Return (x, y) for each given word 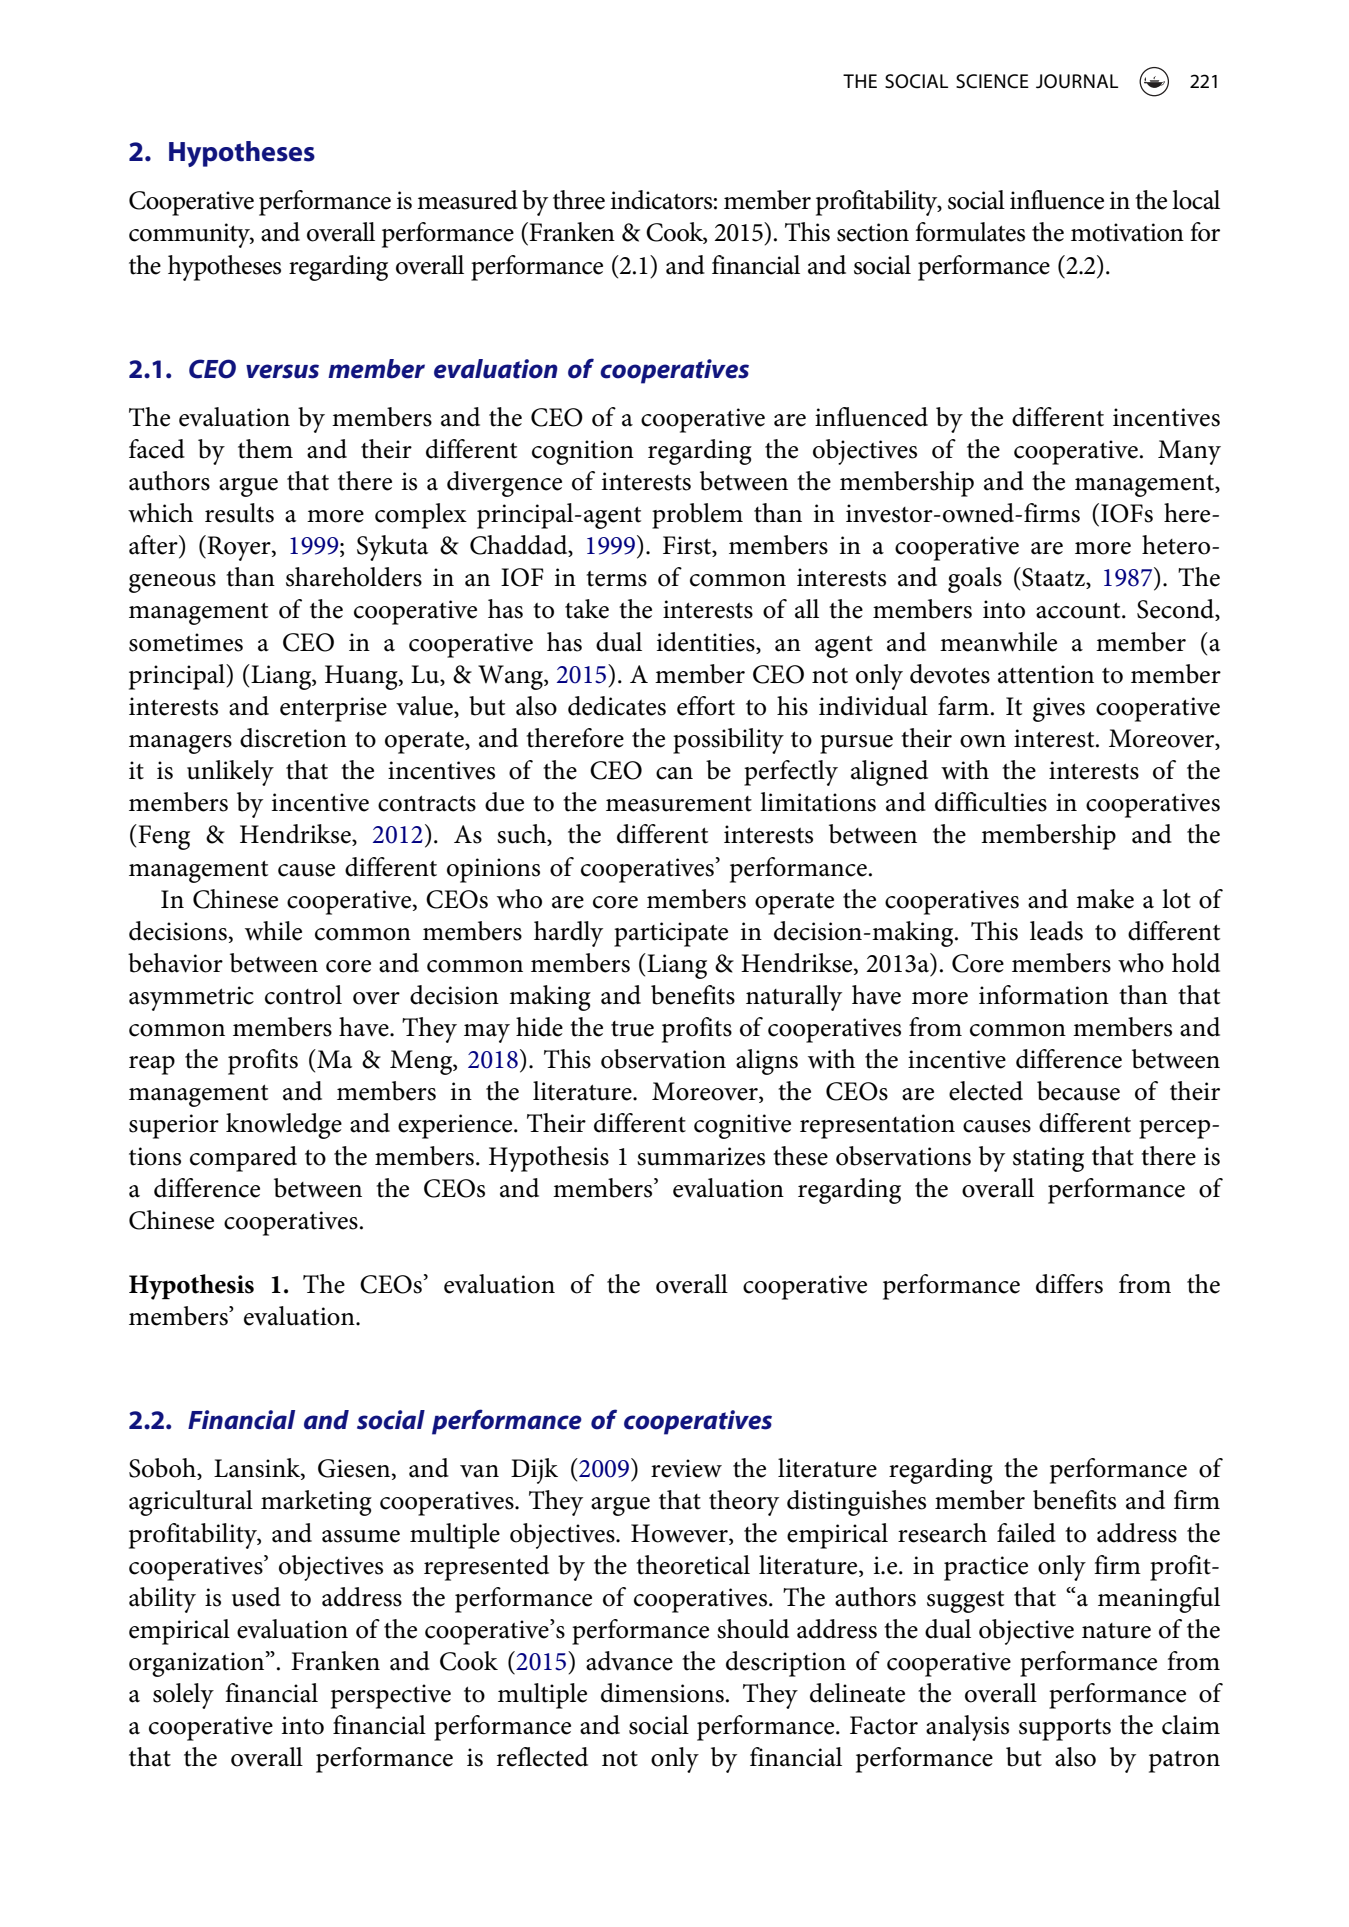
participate (671, 934)
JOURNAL (1077, 81)
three (579, 200)
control (303, 995)
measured (467, 200)
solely (183, 1696)
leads (1056, 931)
